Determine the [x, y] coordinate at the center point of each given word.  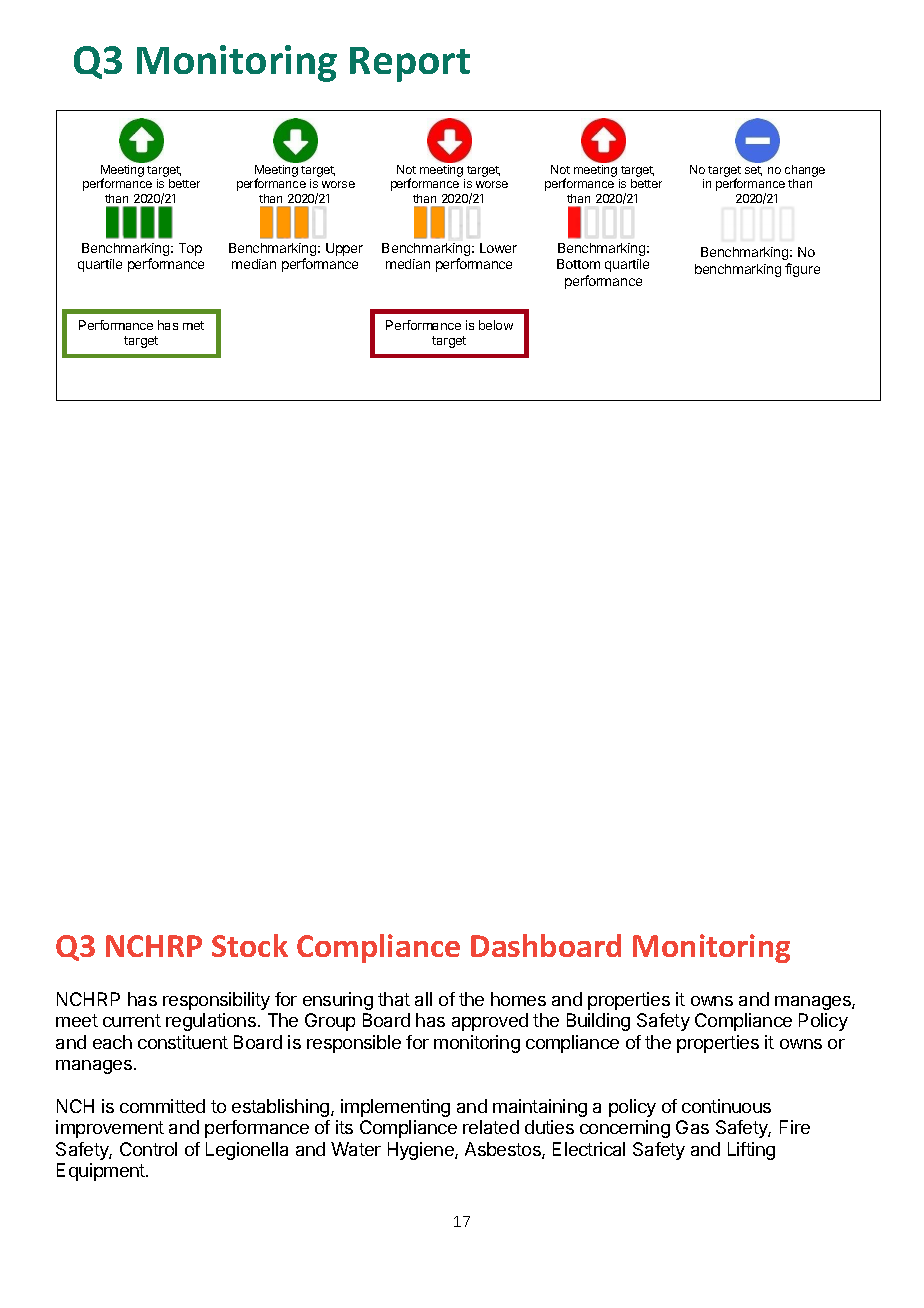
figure [802, 270]
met [193, 325]
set [753, 171]
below [496, 325]
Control [148, 1149]
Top [190, 249]
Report [410, 64]
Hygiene [422, 1151]
